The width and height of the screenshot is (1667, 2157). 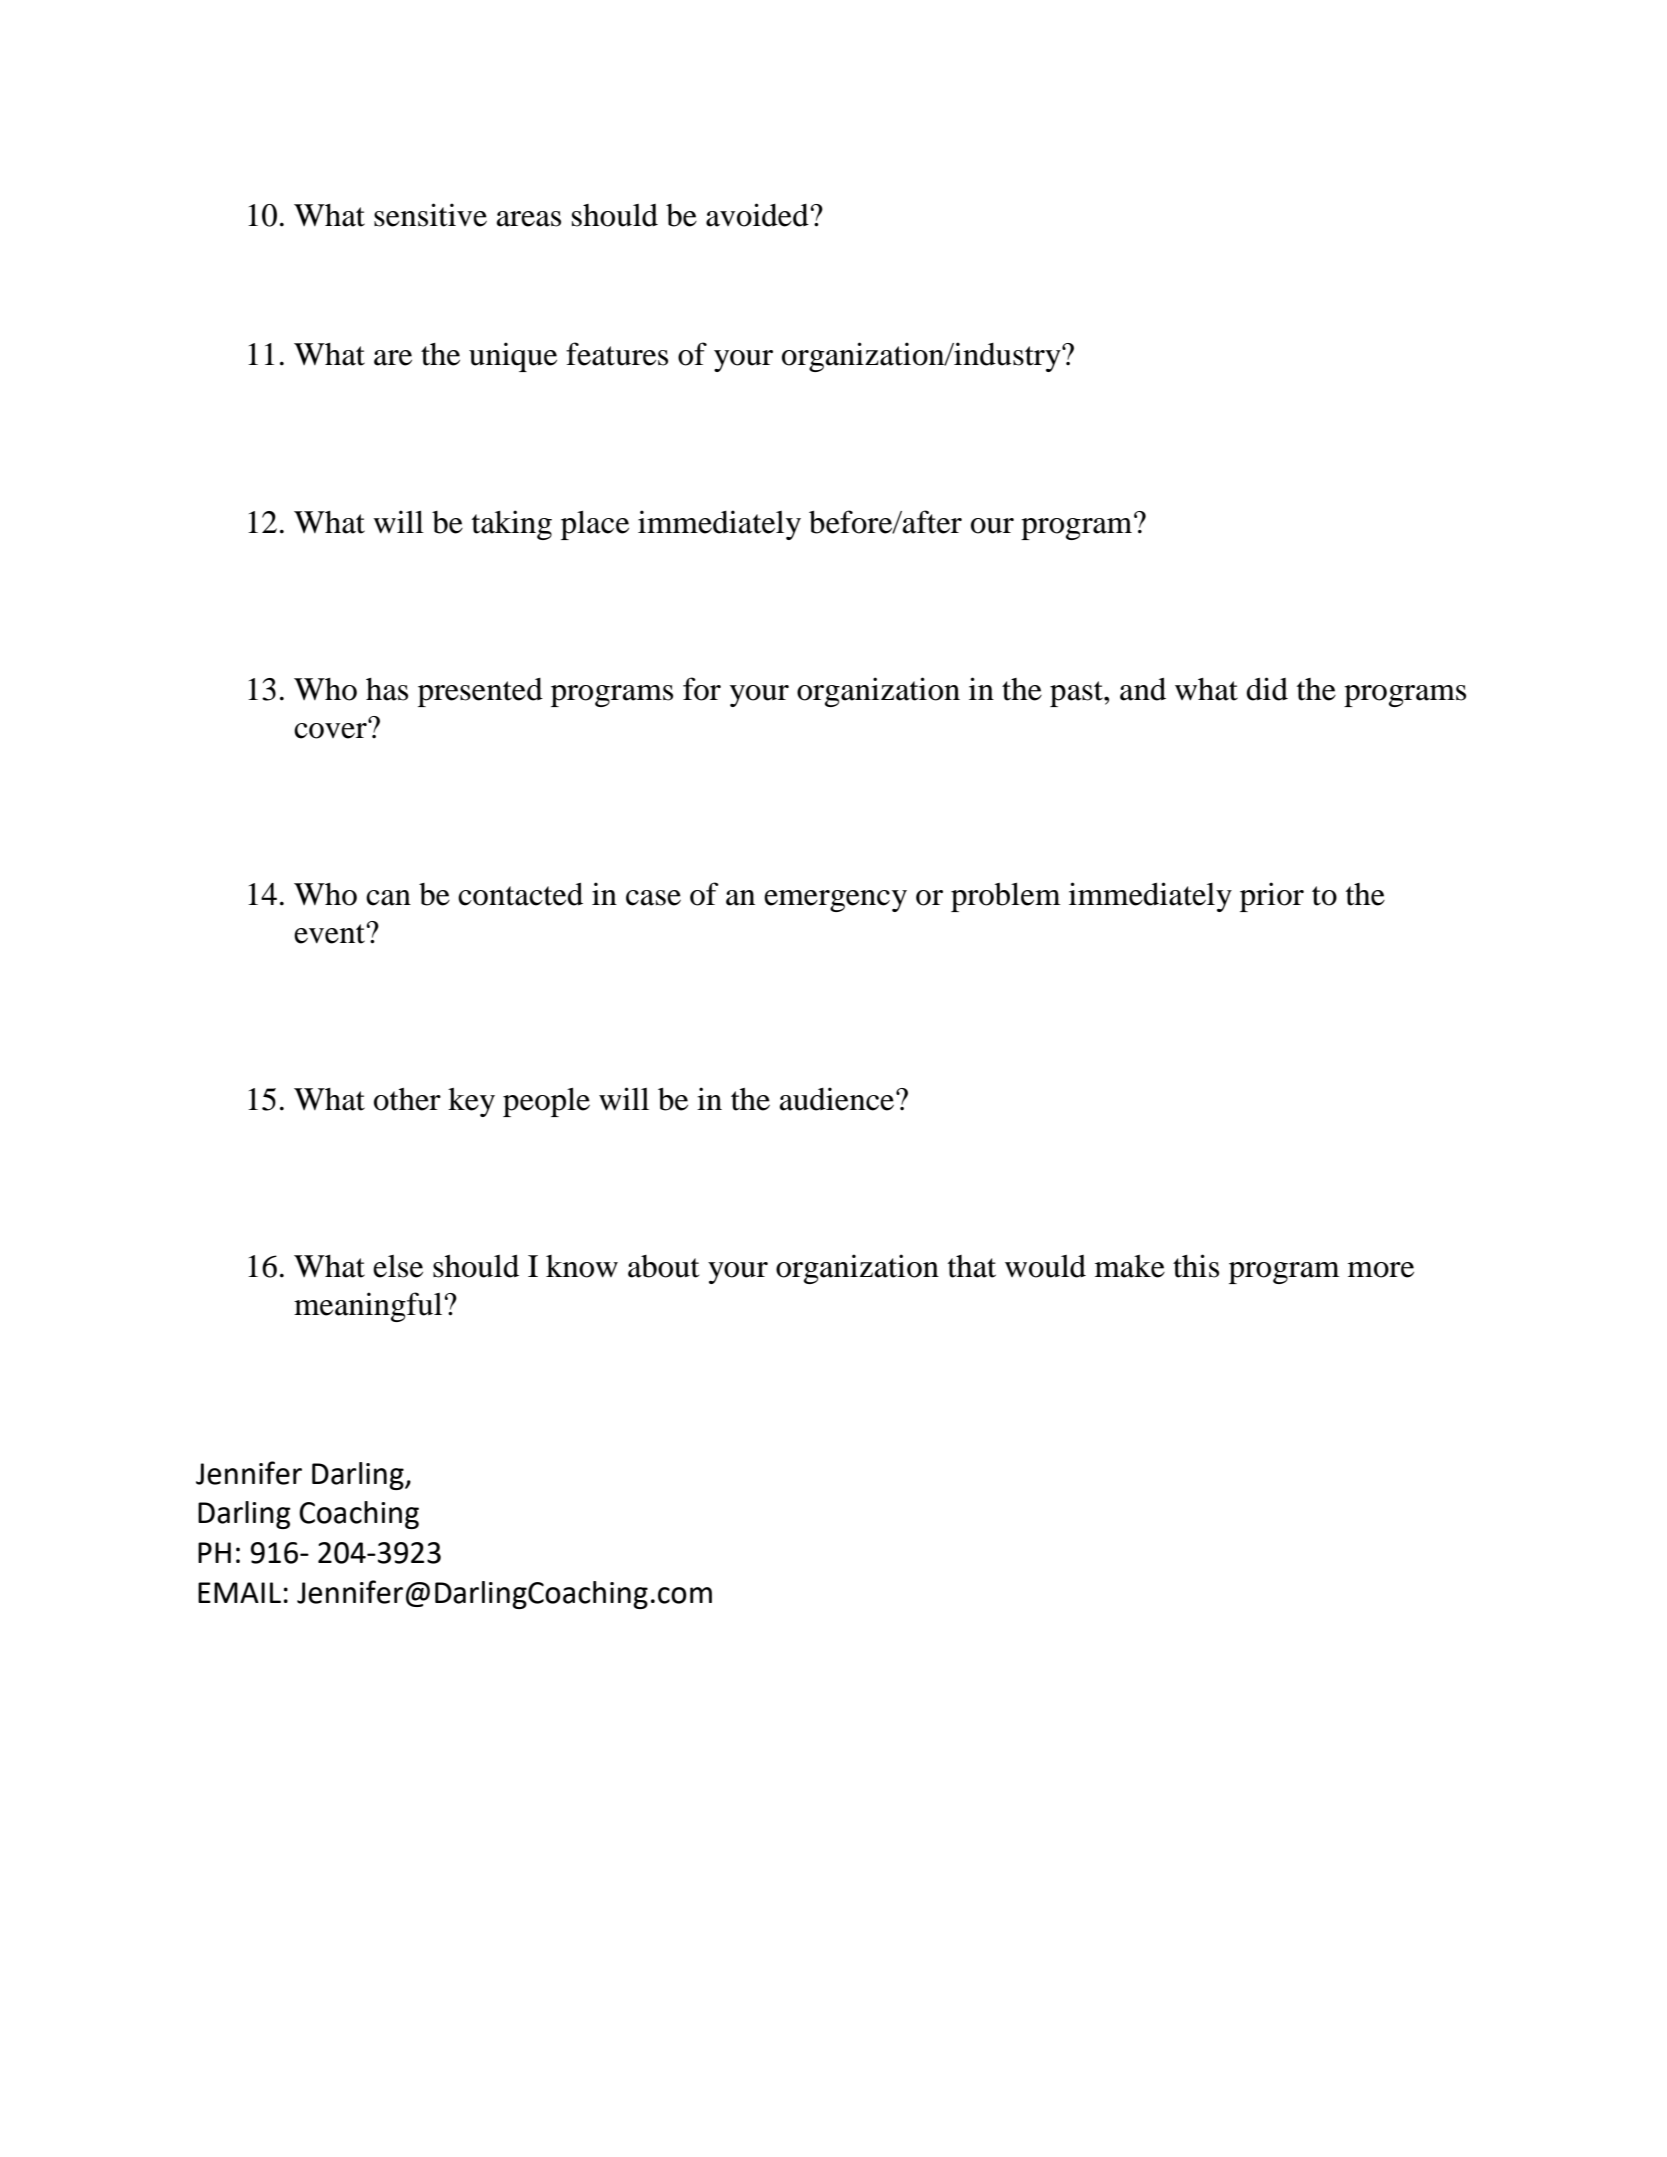 What do you see at coordinates (835, 901) in the screenshot?
I see `emergency` at bounding box center [835, 901].
